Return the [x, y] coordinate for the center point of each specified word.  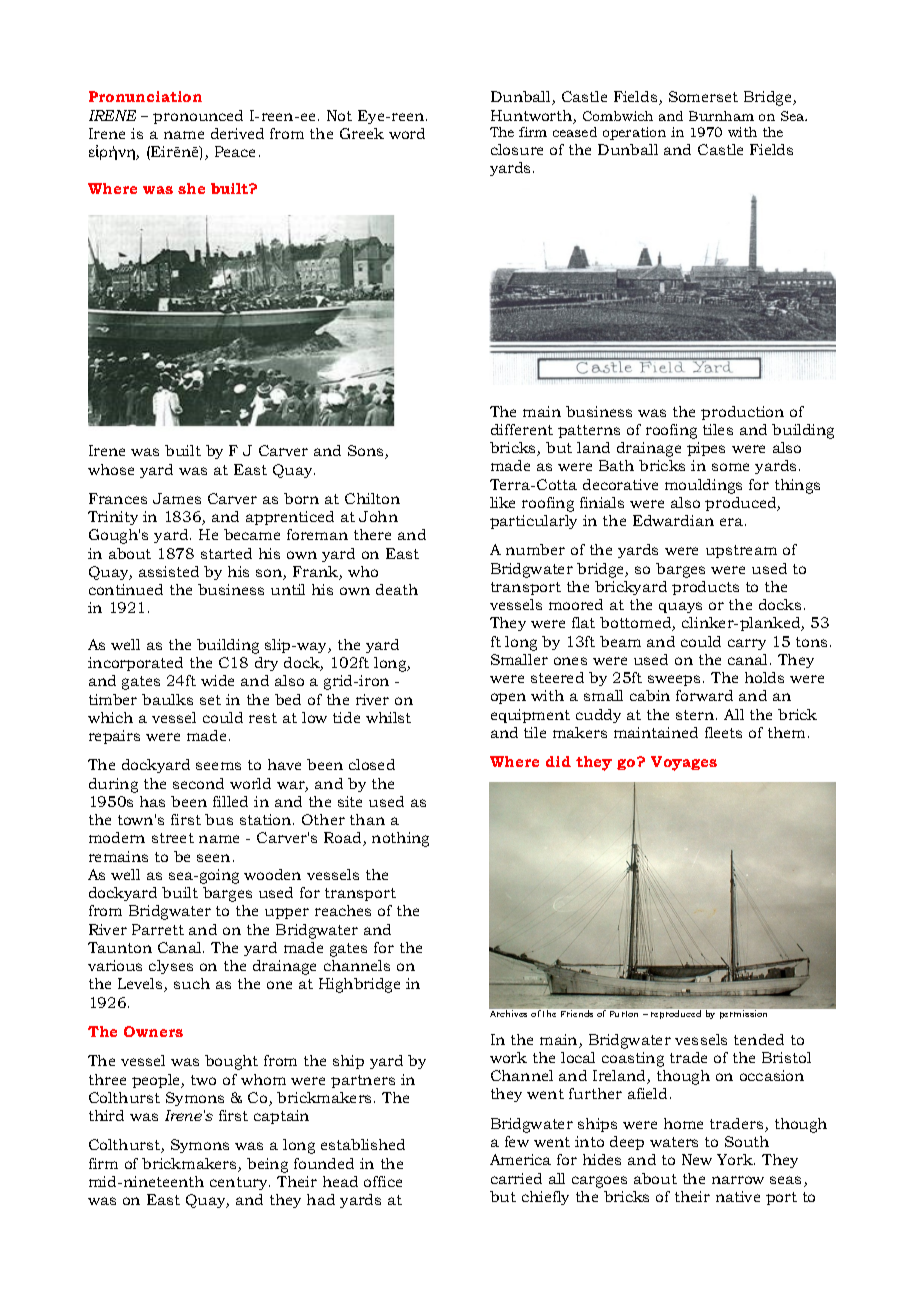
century [240, 1183]
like [502, 502]
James [177, 498]
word [407, 133]
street [173, 838]
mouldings [703, 486]
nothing [400, 839]
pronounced [198, 117]
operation [634, 133]
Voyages [684, 763]
